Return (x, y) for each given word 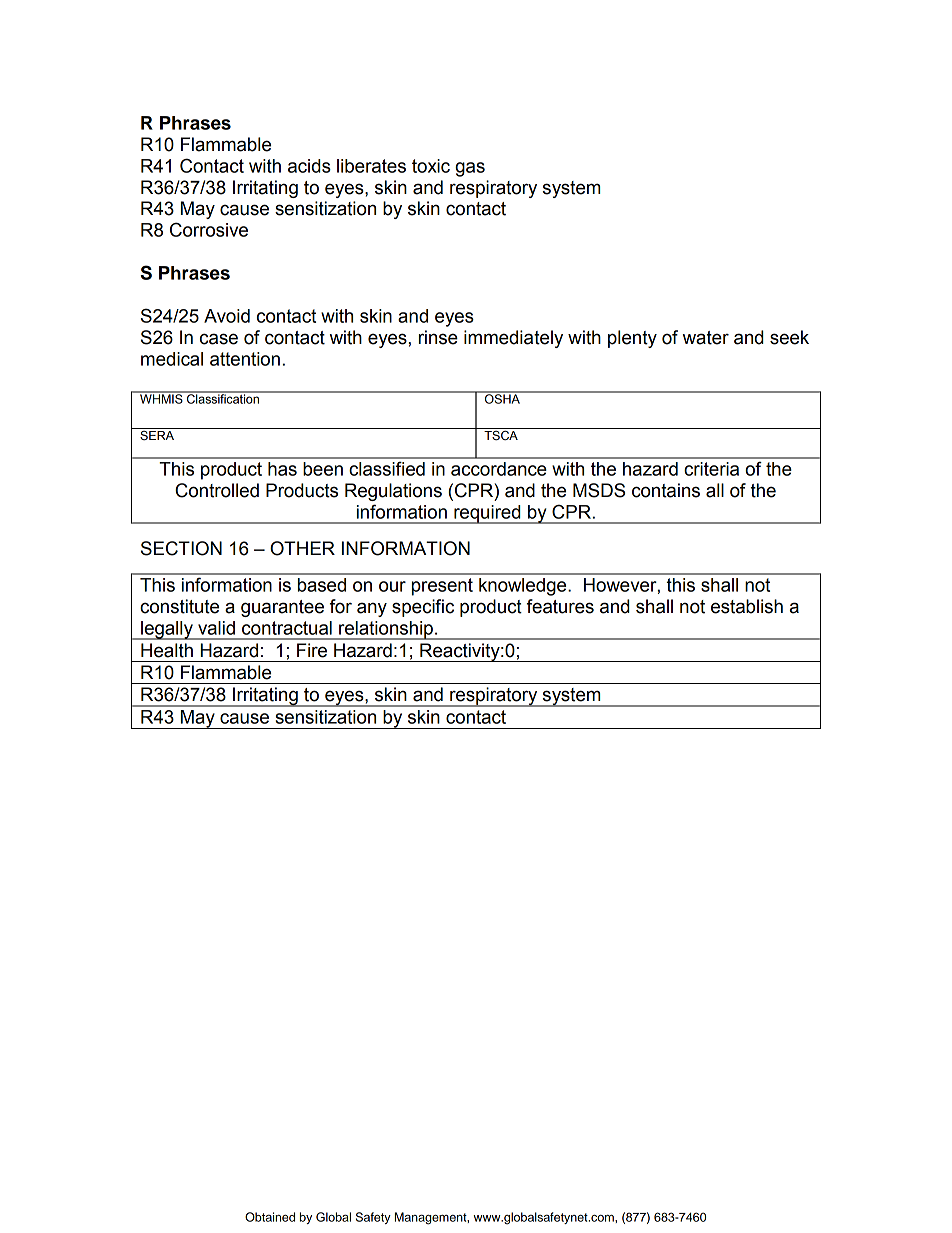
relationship (386, 630)
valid (216, 628)
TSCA (501, 435)
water (706, 338)
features (560, 606)
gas (470, 169)
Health (167, 650)
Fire (312, 650)
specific (423, 608)
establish (747, 606)
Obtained (270, 1217)
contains (666, 490)
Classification (223, 398)
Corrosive (209, 229)
